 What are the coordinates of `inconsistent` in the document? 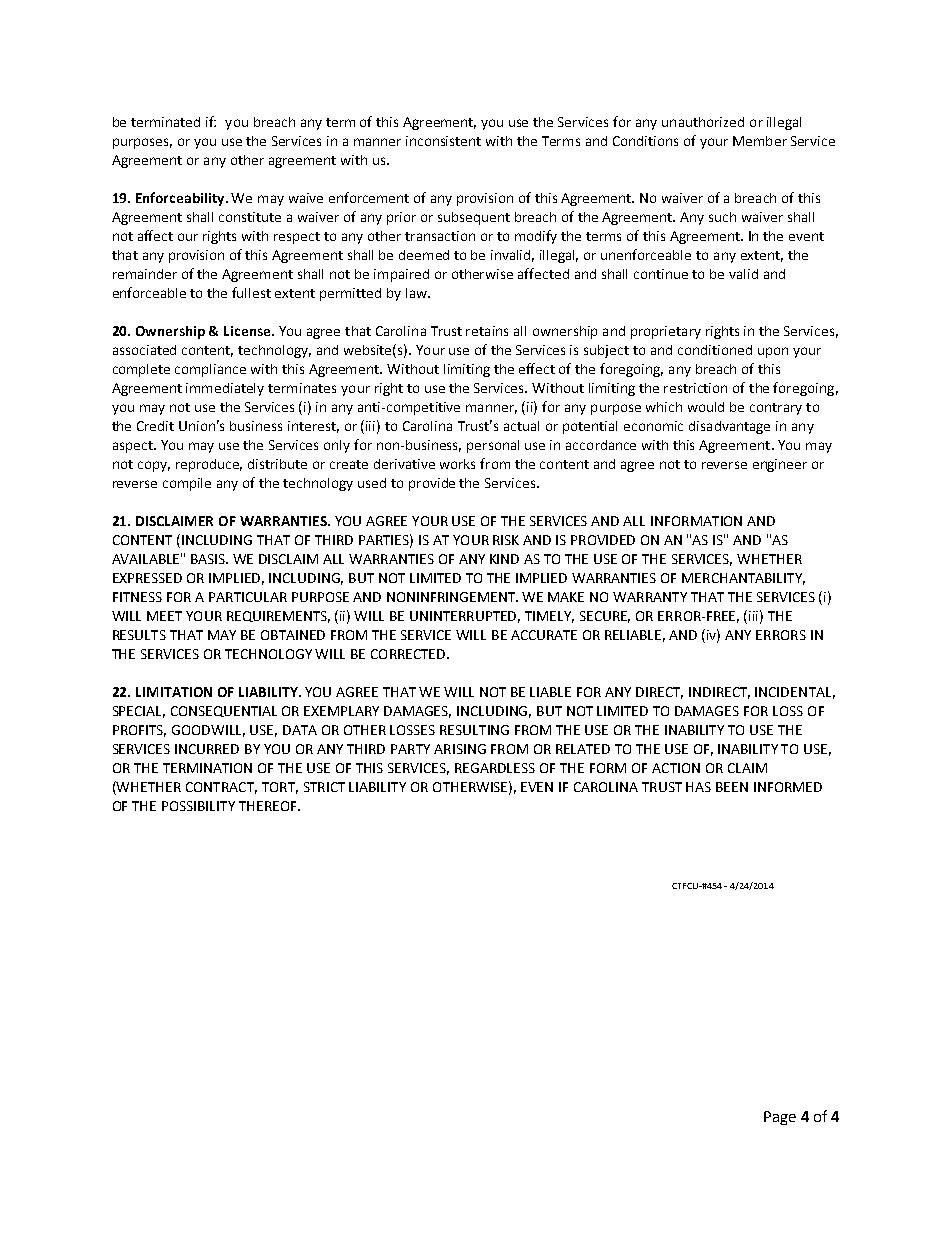 It's located at (443, 141).
